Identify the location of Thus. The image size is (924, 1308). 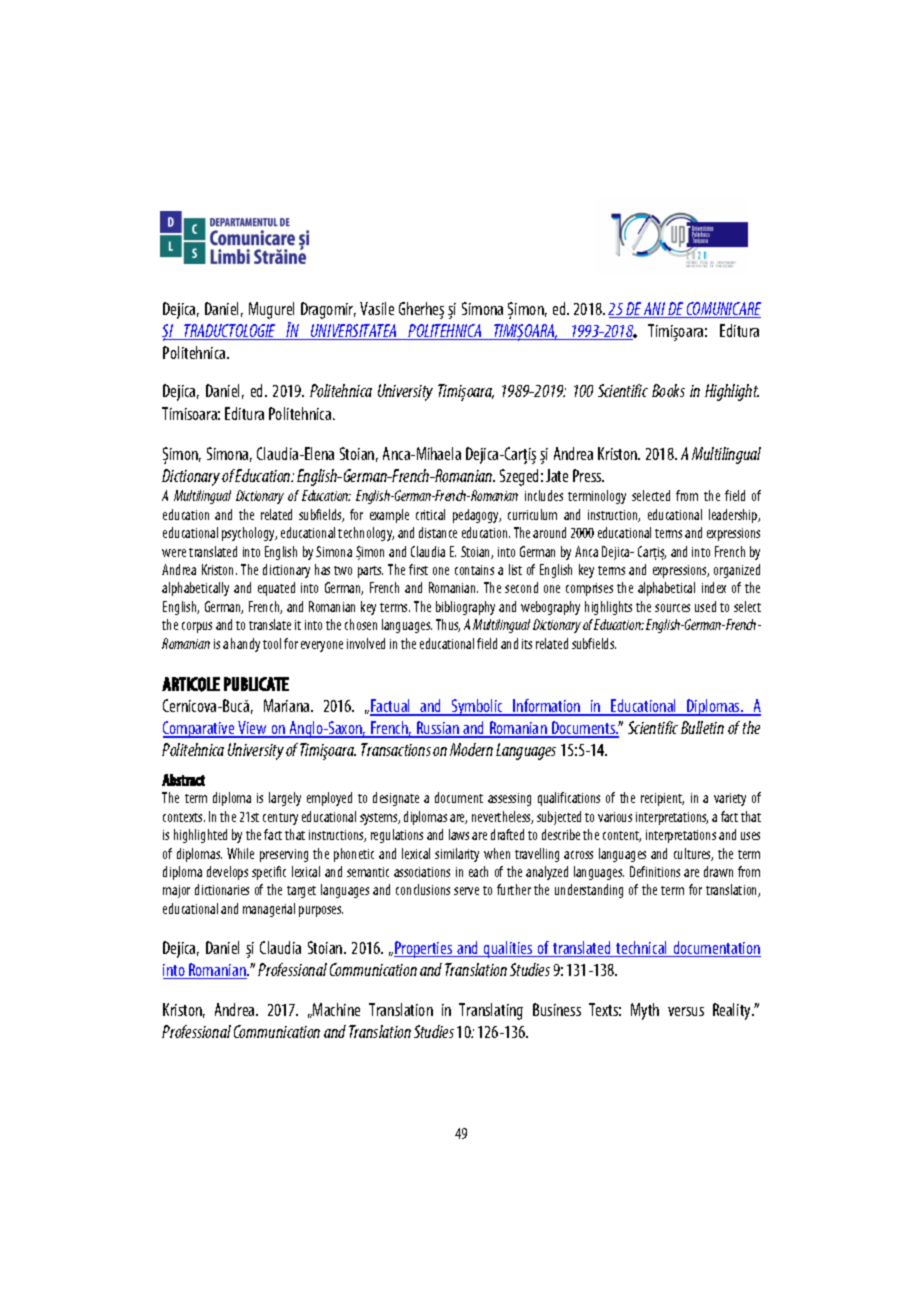
(448, 625).
